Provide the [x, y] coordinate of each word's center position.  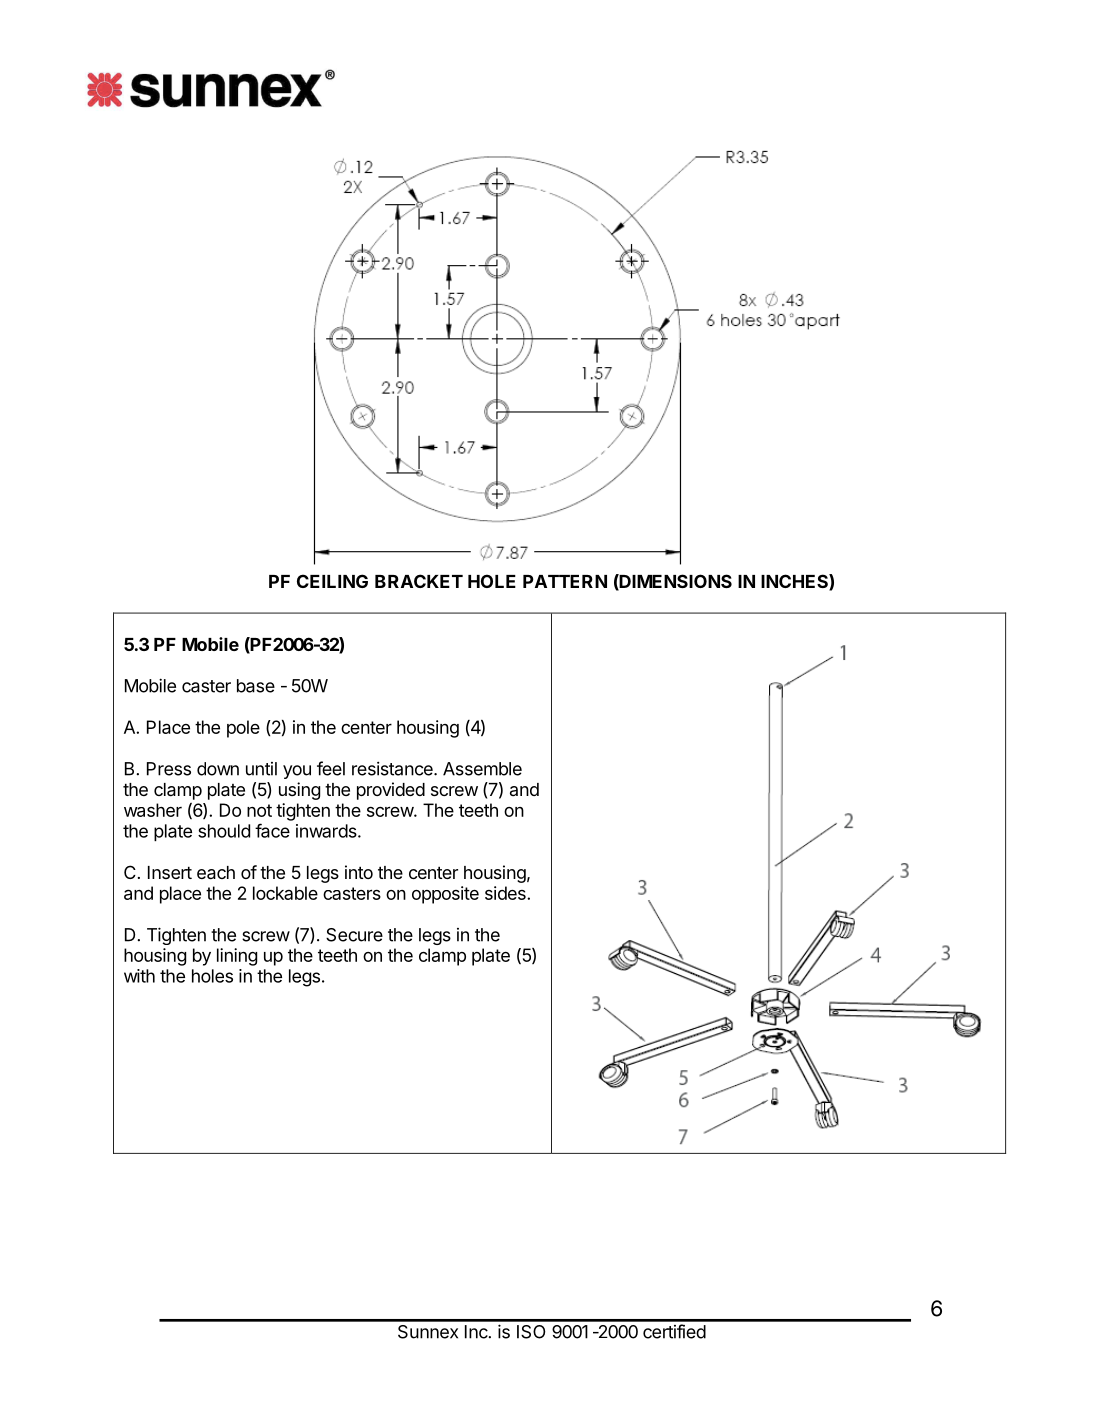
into [359, 872]
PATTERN [565, 581]
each [216, 873]
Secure [354, 935]
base [256, 686]
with [139, 976]
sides [506, 893]
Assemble [482, 769]
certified [674, 1331]
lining [237, 957]
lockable [285, 893]
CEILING [332, 581]
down [218, 769]
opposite [445, 895]
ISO [531, 1332]
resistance [393, 768]
